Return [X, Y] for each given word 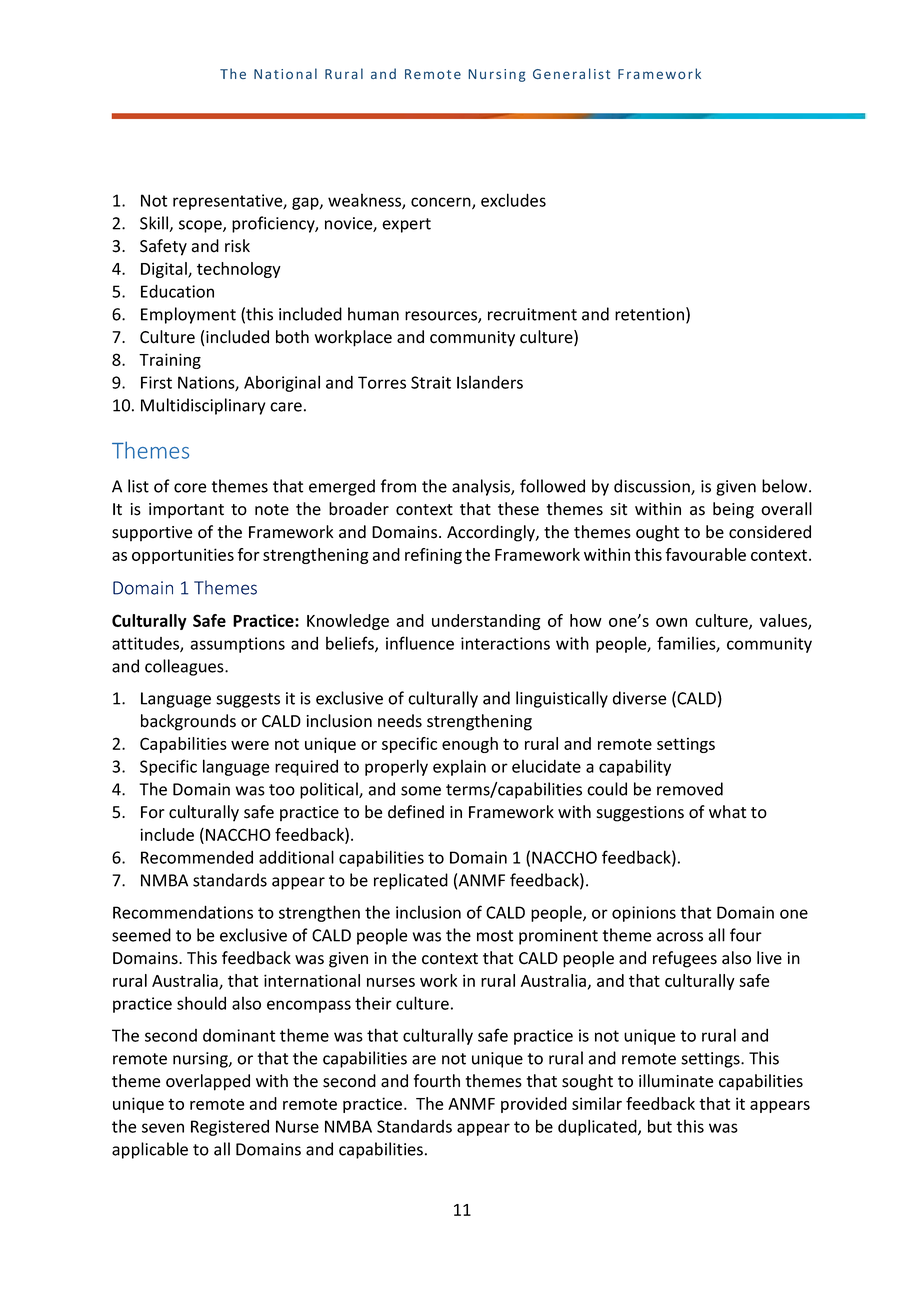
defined [416, 812]
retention [649, 314]
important [186, 511]
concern [442, 203]
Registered [230, 1128]
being [733, 510]
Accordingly [492, 533]
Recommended [197, 857]
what [727, 812]
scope [201, 226]
